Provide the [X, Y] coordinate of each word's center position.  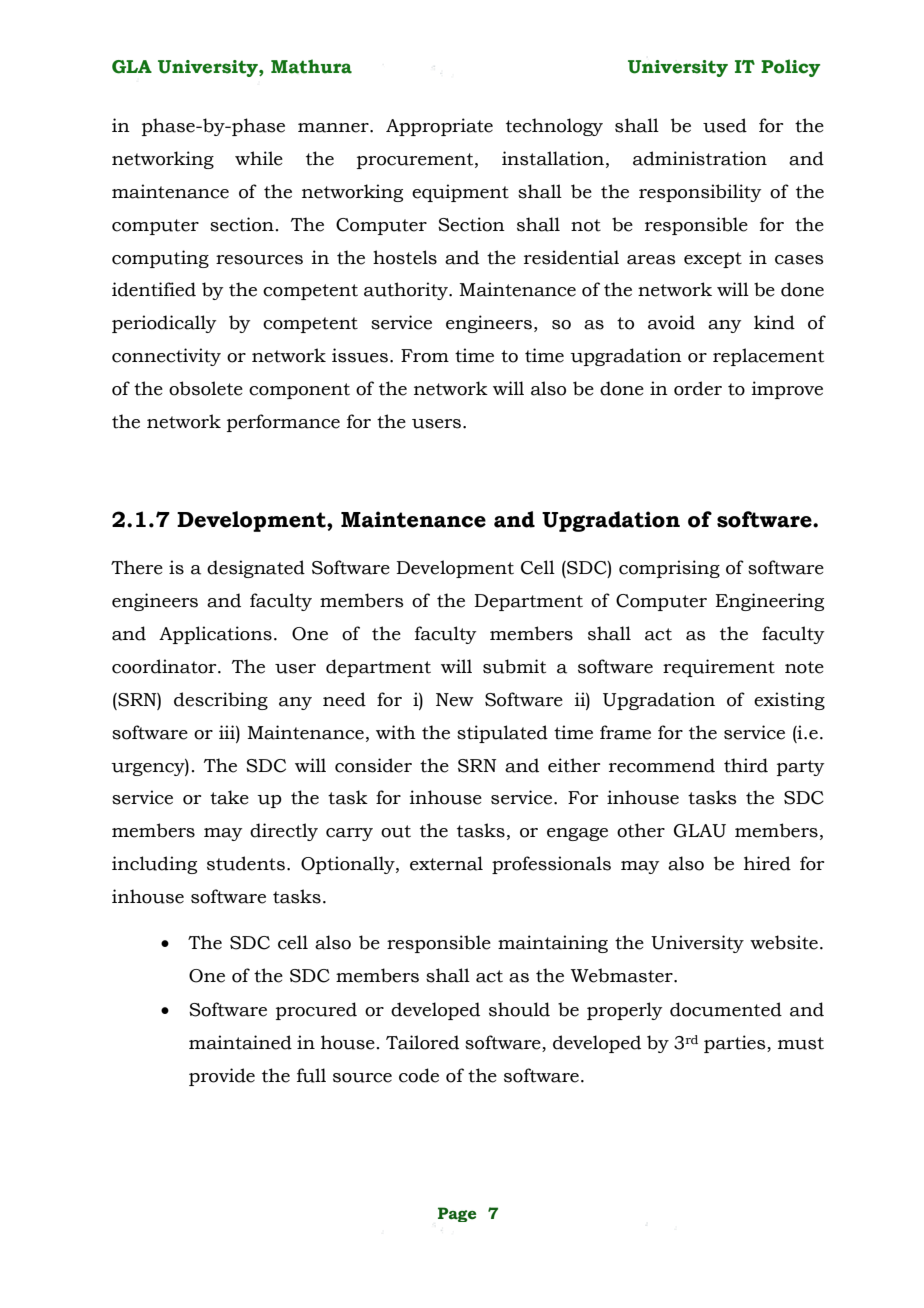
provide [222, 1077]
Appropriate [439, 127]
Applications [215, 635]
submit [514, 666]
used [725, 125]
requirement [719, 668]
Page [457, 1214]
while [259, 158]
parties [736, 1044]
